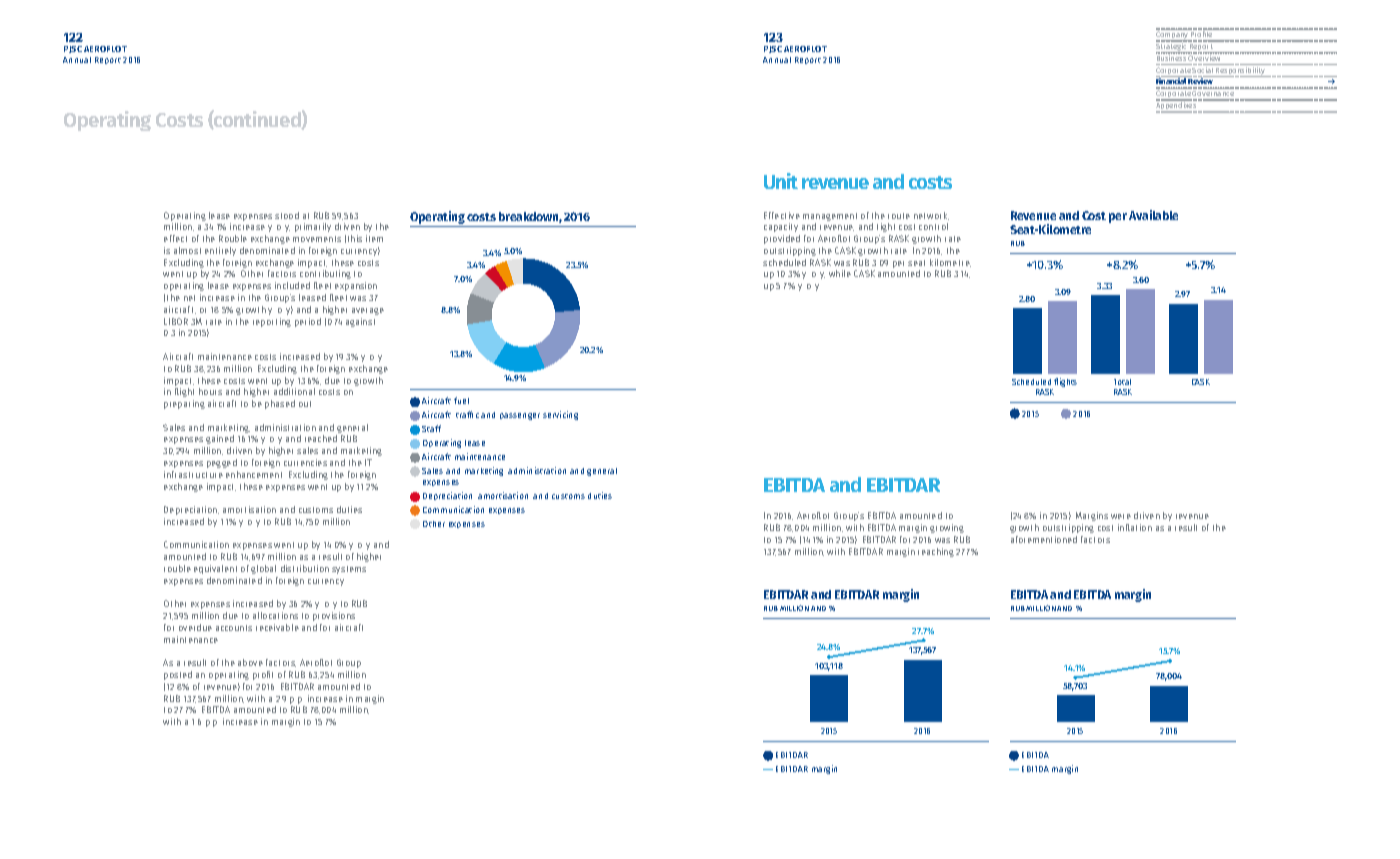  I want to click on servicing, so click(560, 415).
